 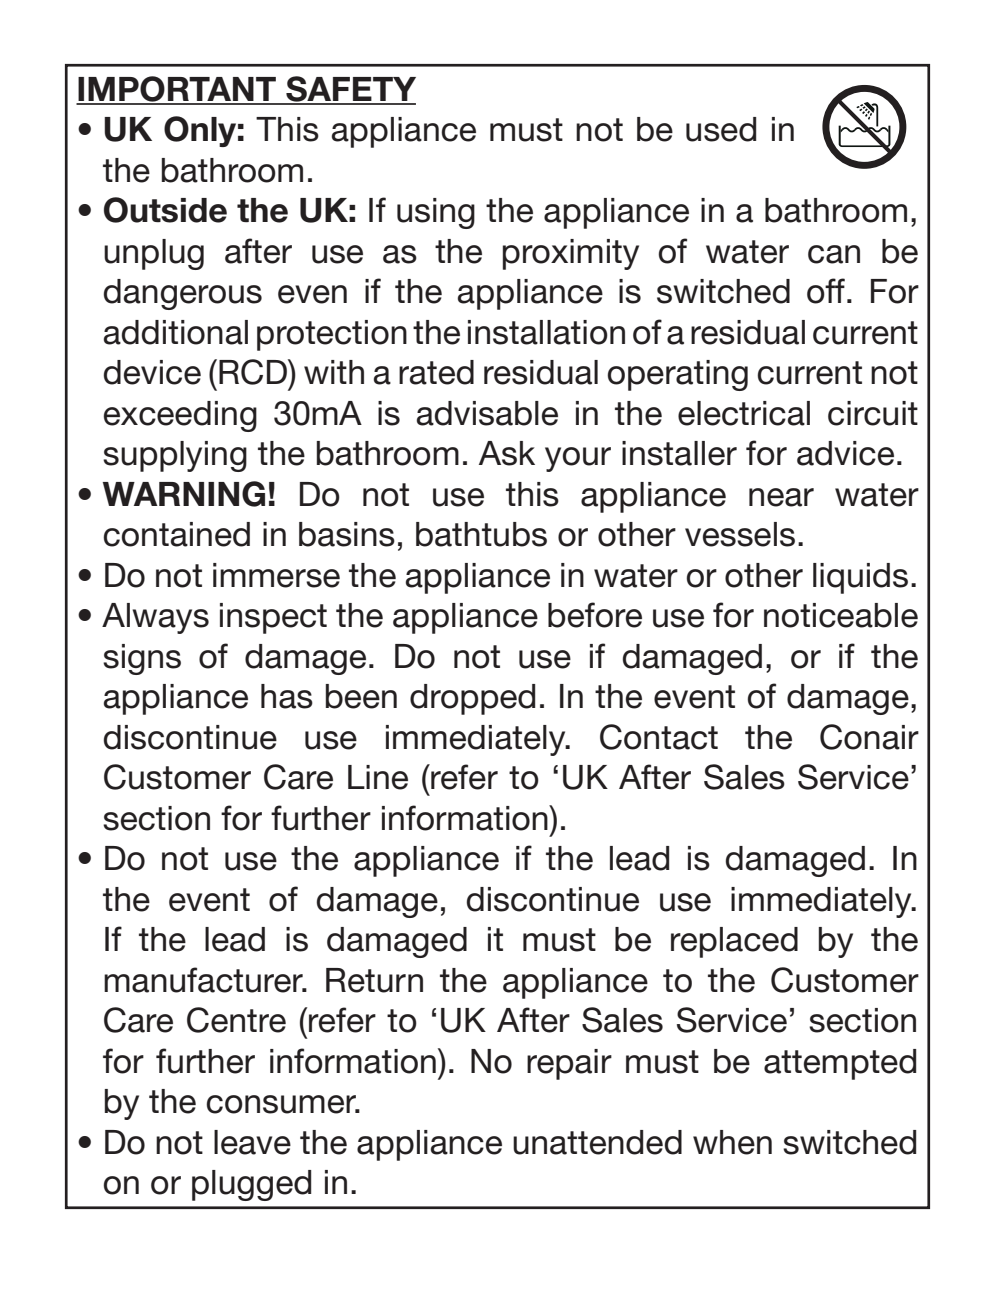 I want to click on noticeable, so click(x=841, y=615).
